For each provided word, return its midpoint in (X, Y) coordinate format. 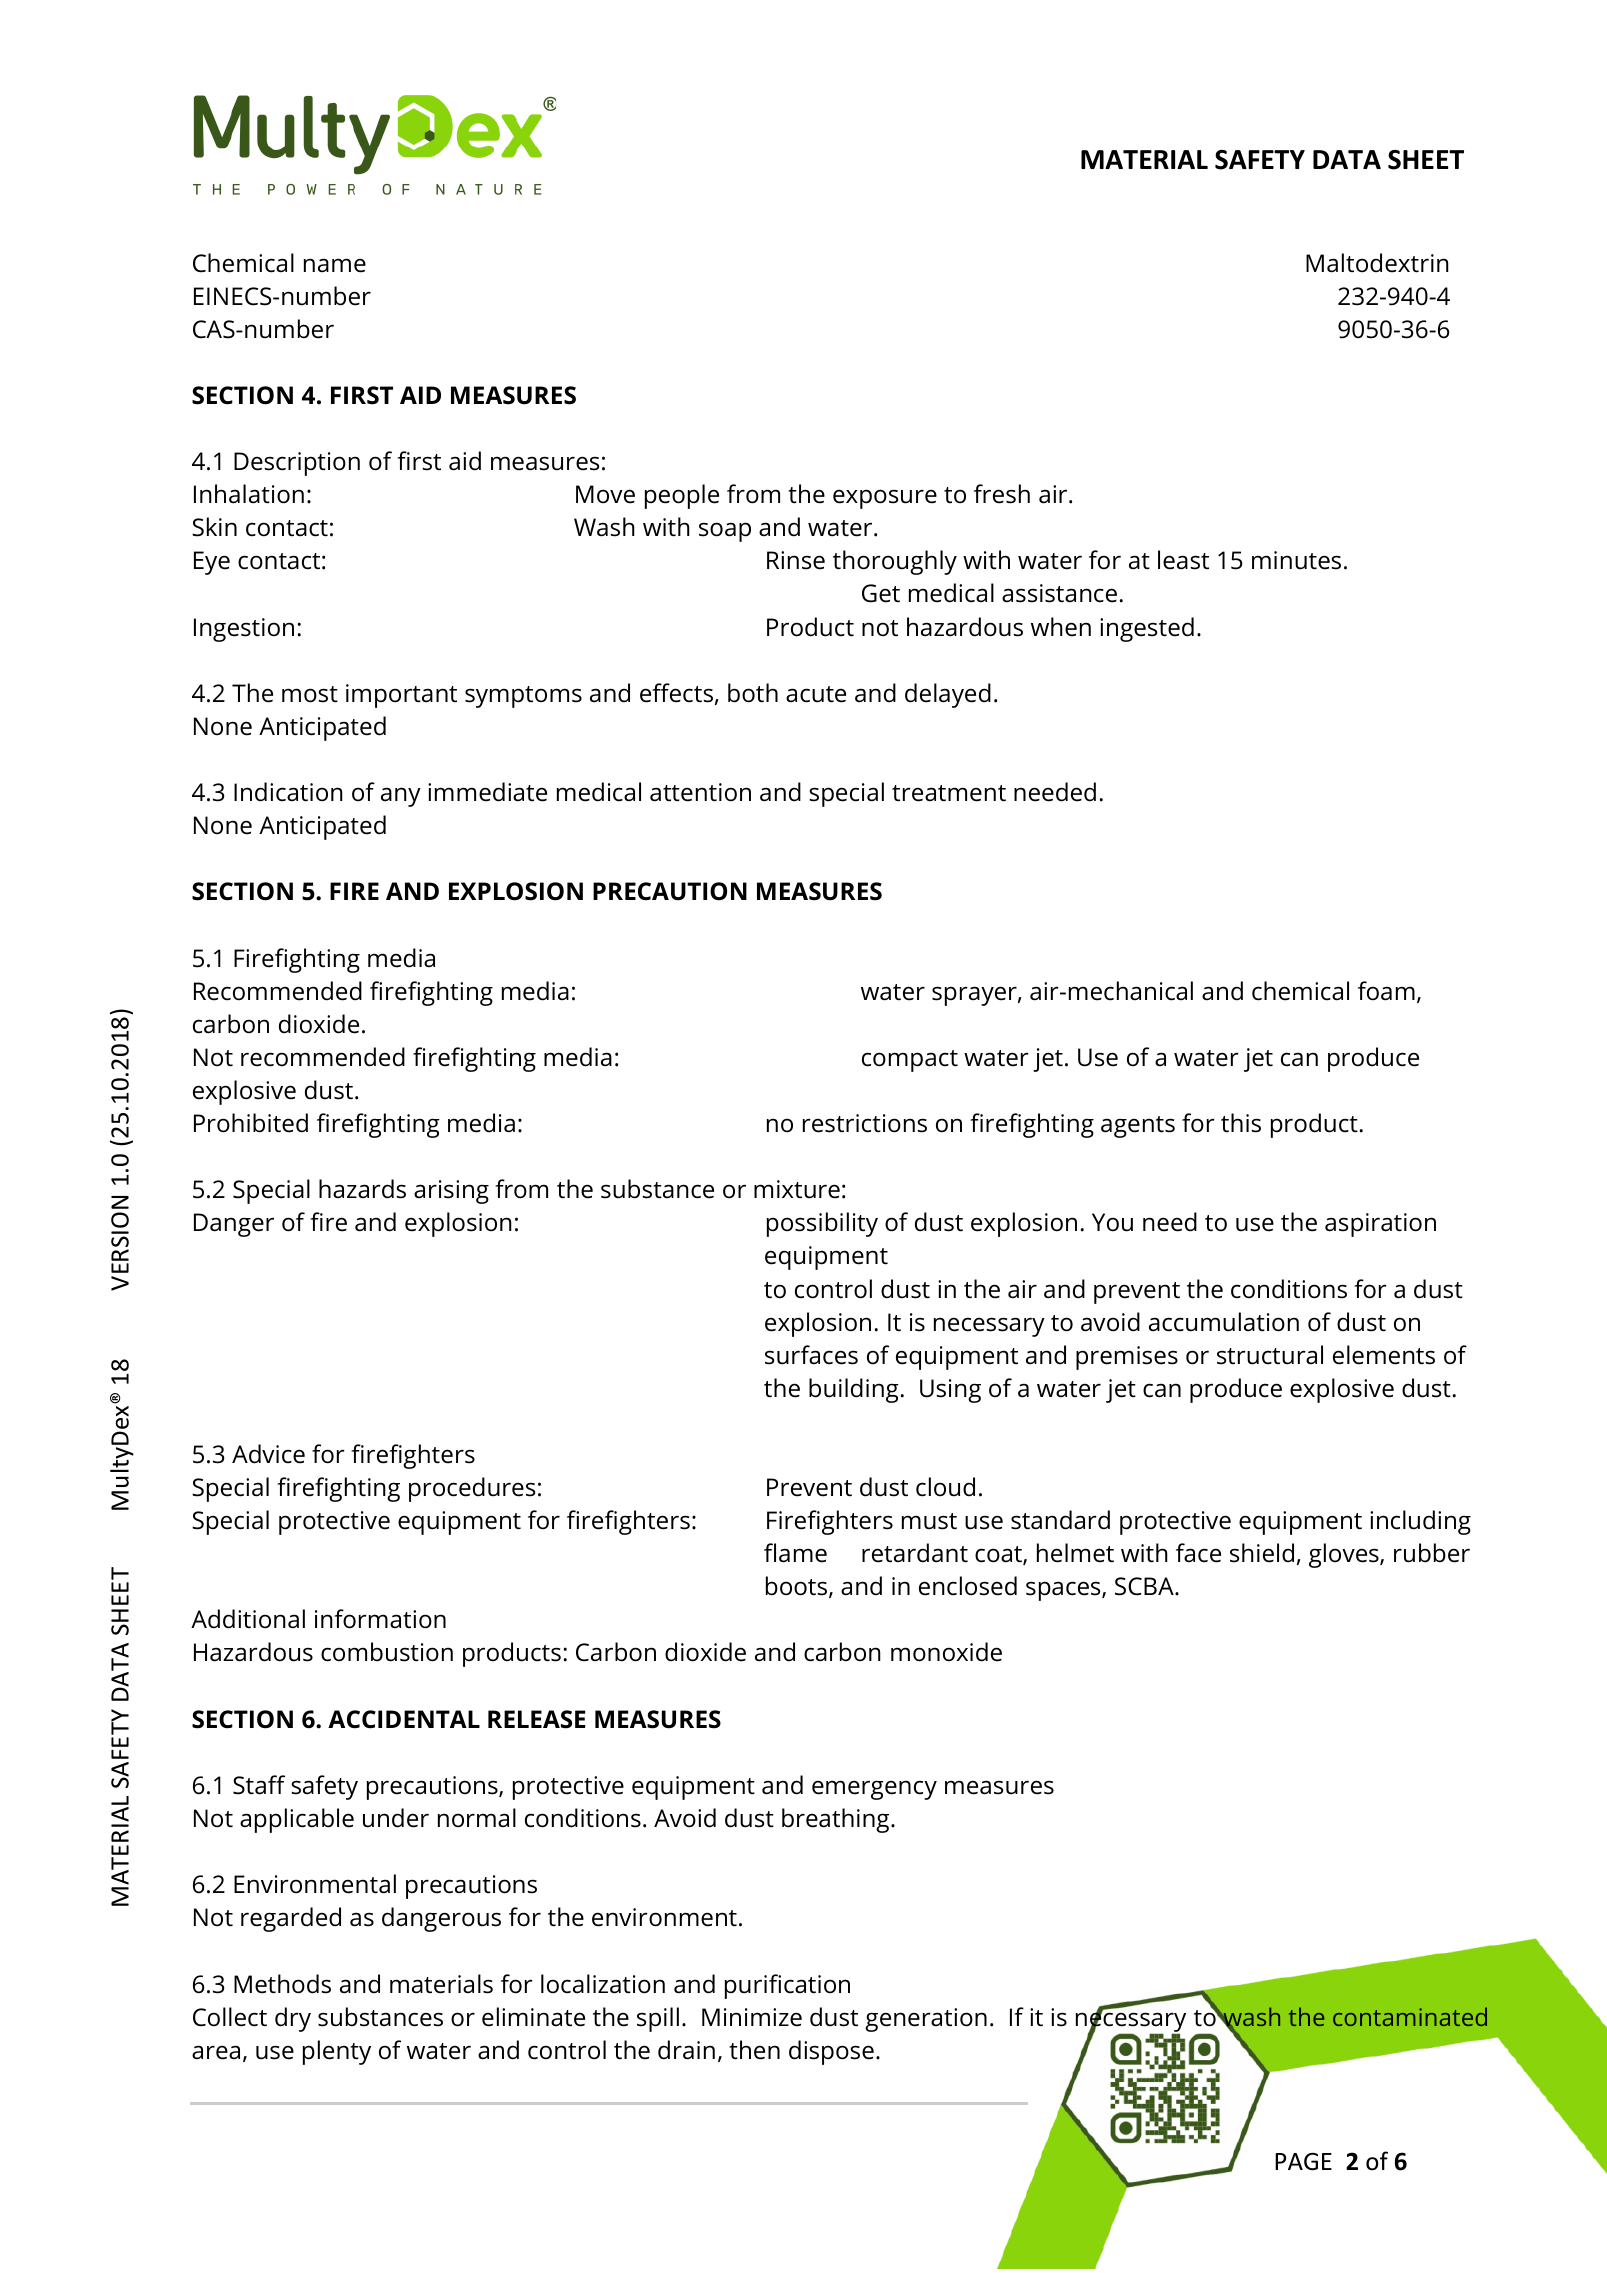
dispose (831, 2052)
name (335, 265)
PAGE (1303, 2161)
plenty (337, 2052)
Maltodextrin (1377, 263)
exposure (885, 499)
